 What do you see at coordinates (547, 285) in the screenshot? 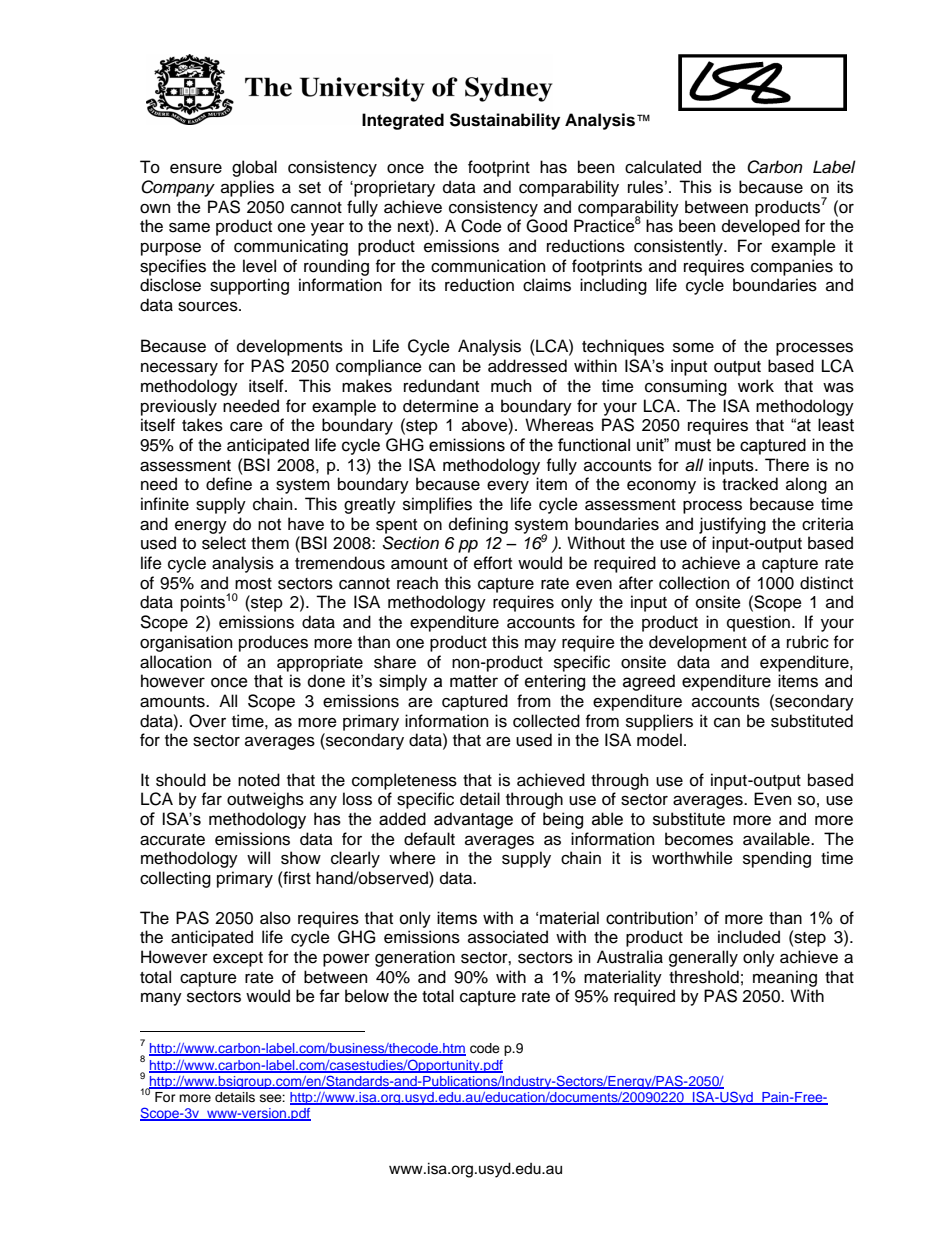
I see `claims` at bounding box center [547, 285].
